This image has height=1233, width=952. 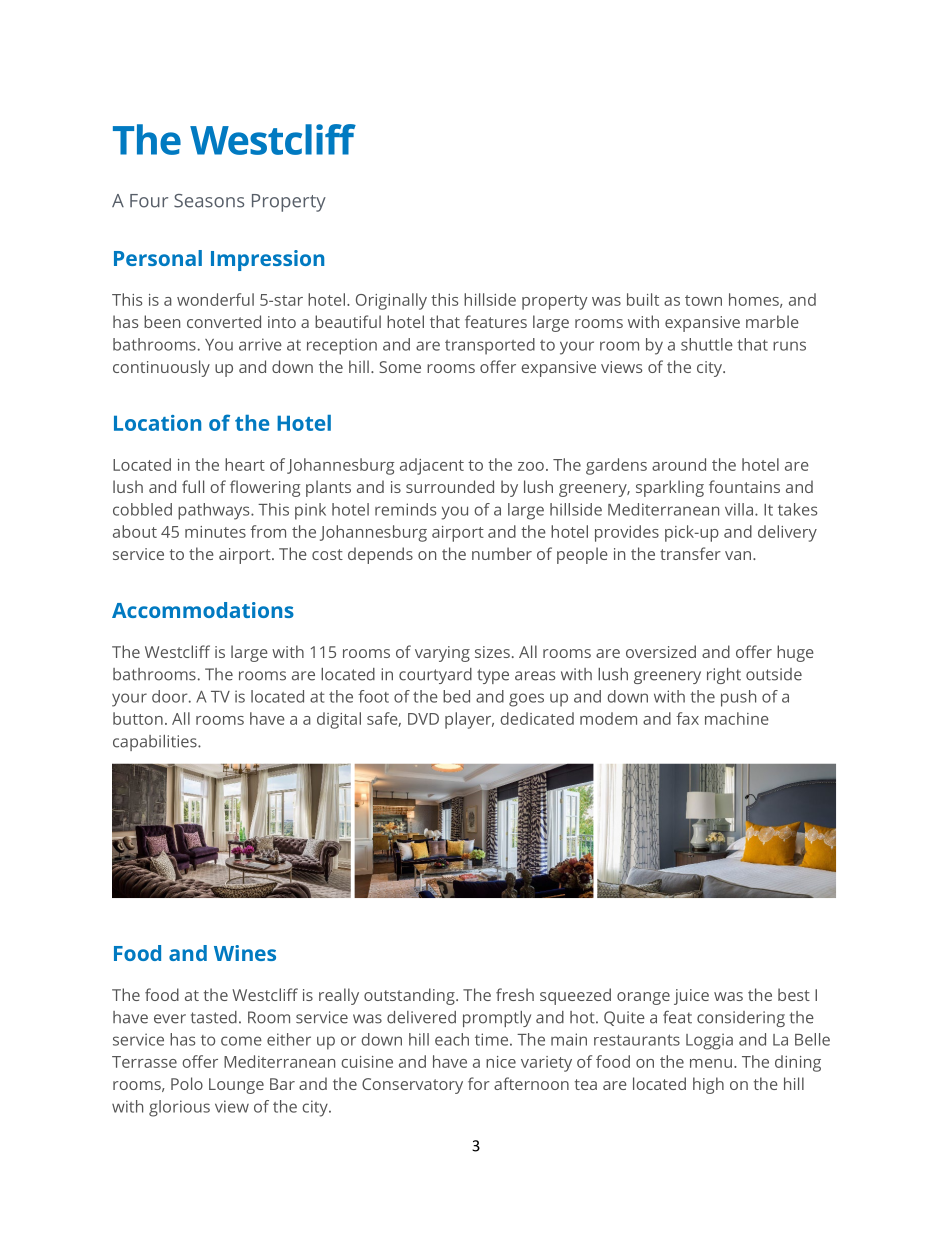 What do you see at coordinates (245, 464) in the image?
I see `heart` at bounding box center [245, 464].
